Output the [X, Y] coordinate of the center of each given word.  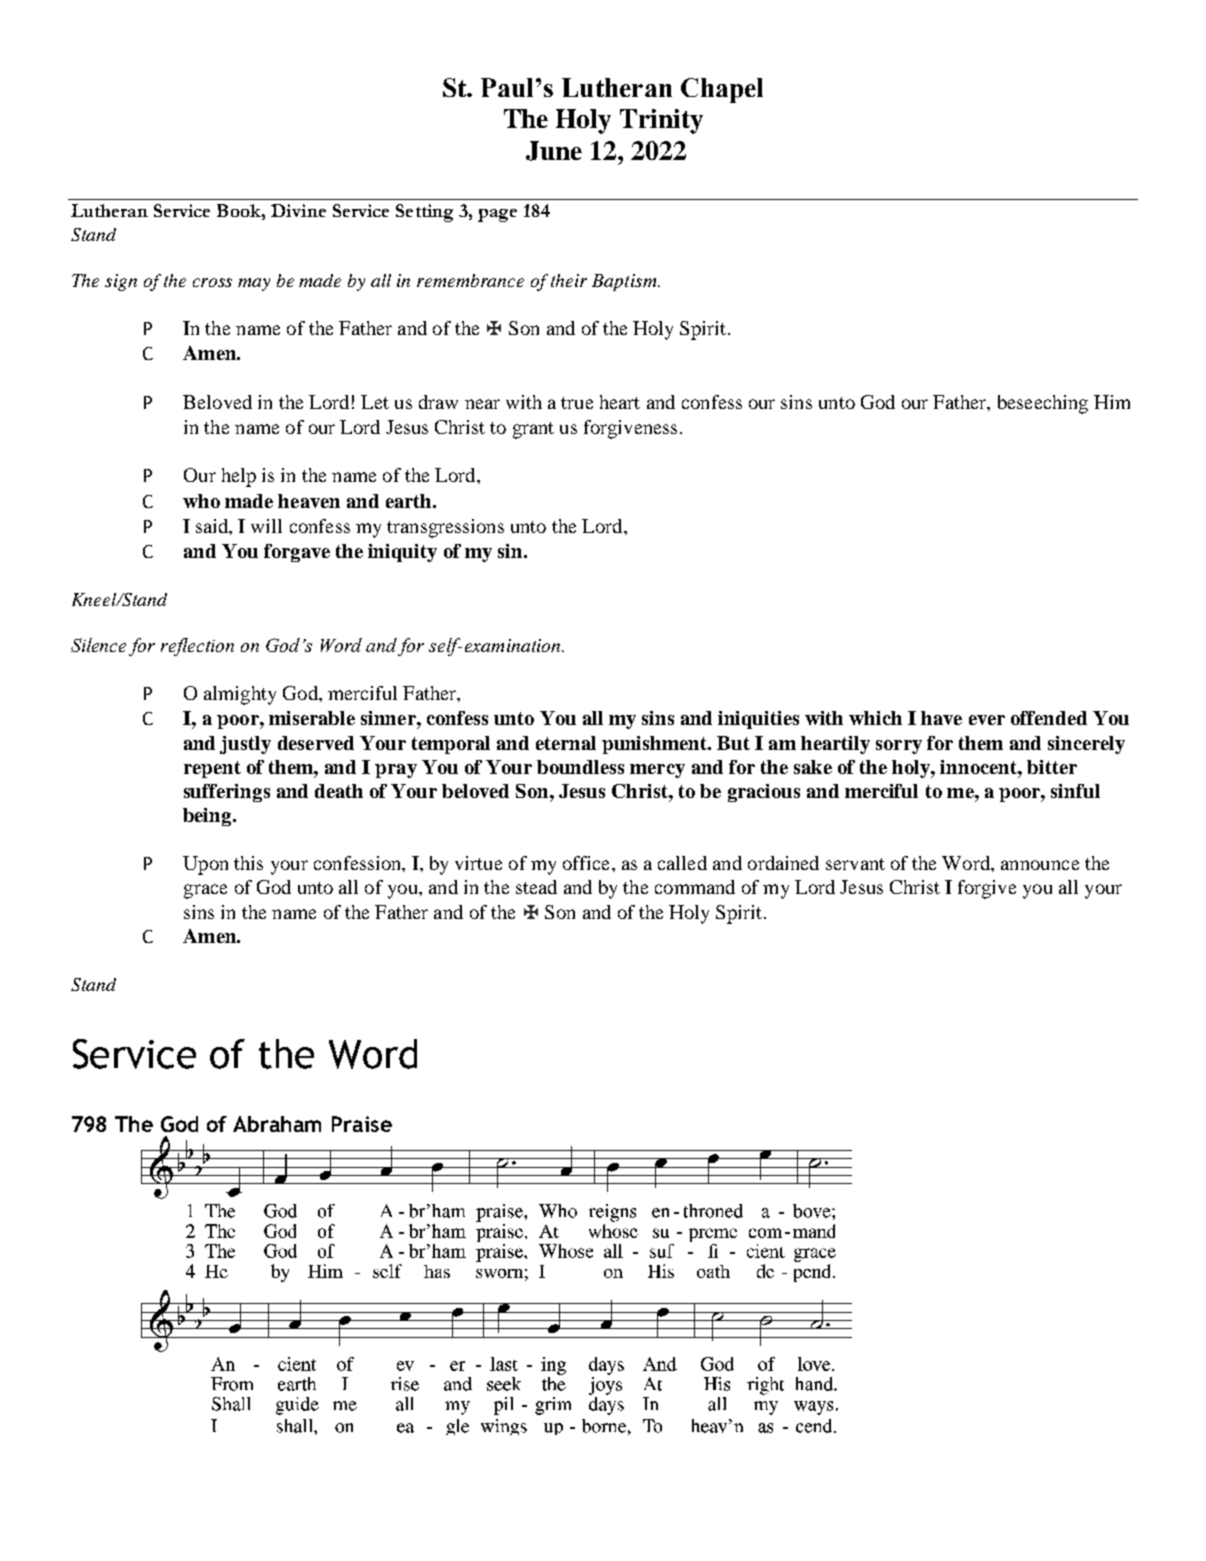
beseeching [1043, 404]
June [554, 151]
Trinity [661, 121]
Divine [298, 210]
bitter [1052, 767]
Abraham [277, 1124]
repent [212, 769]
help [239, 477]
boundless [580, 767]
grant [533, 430]
